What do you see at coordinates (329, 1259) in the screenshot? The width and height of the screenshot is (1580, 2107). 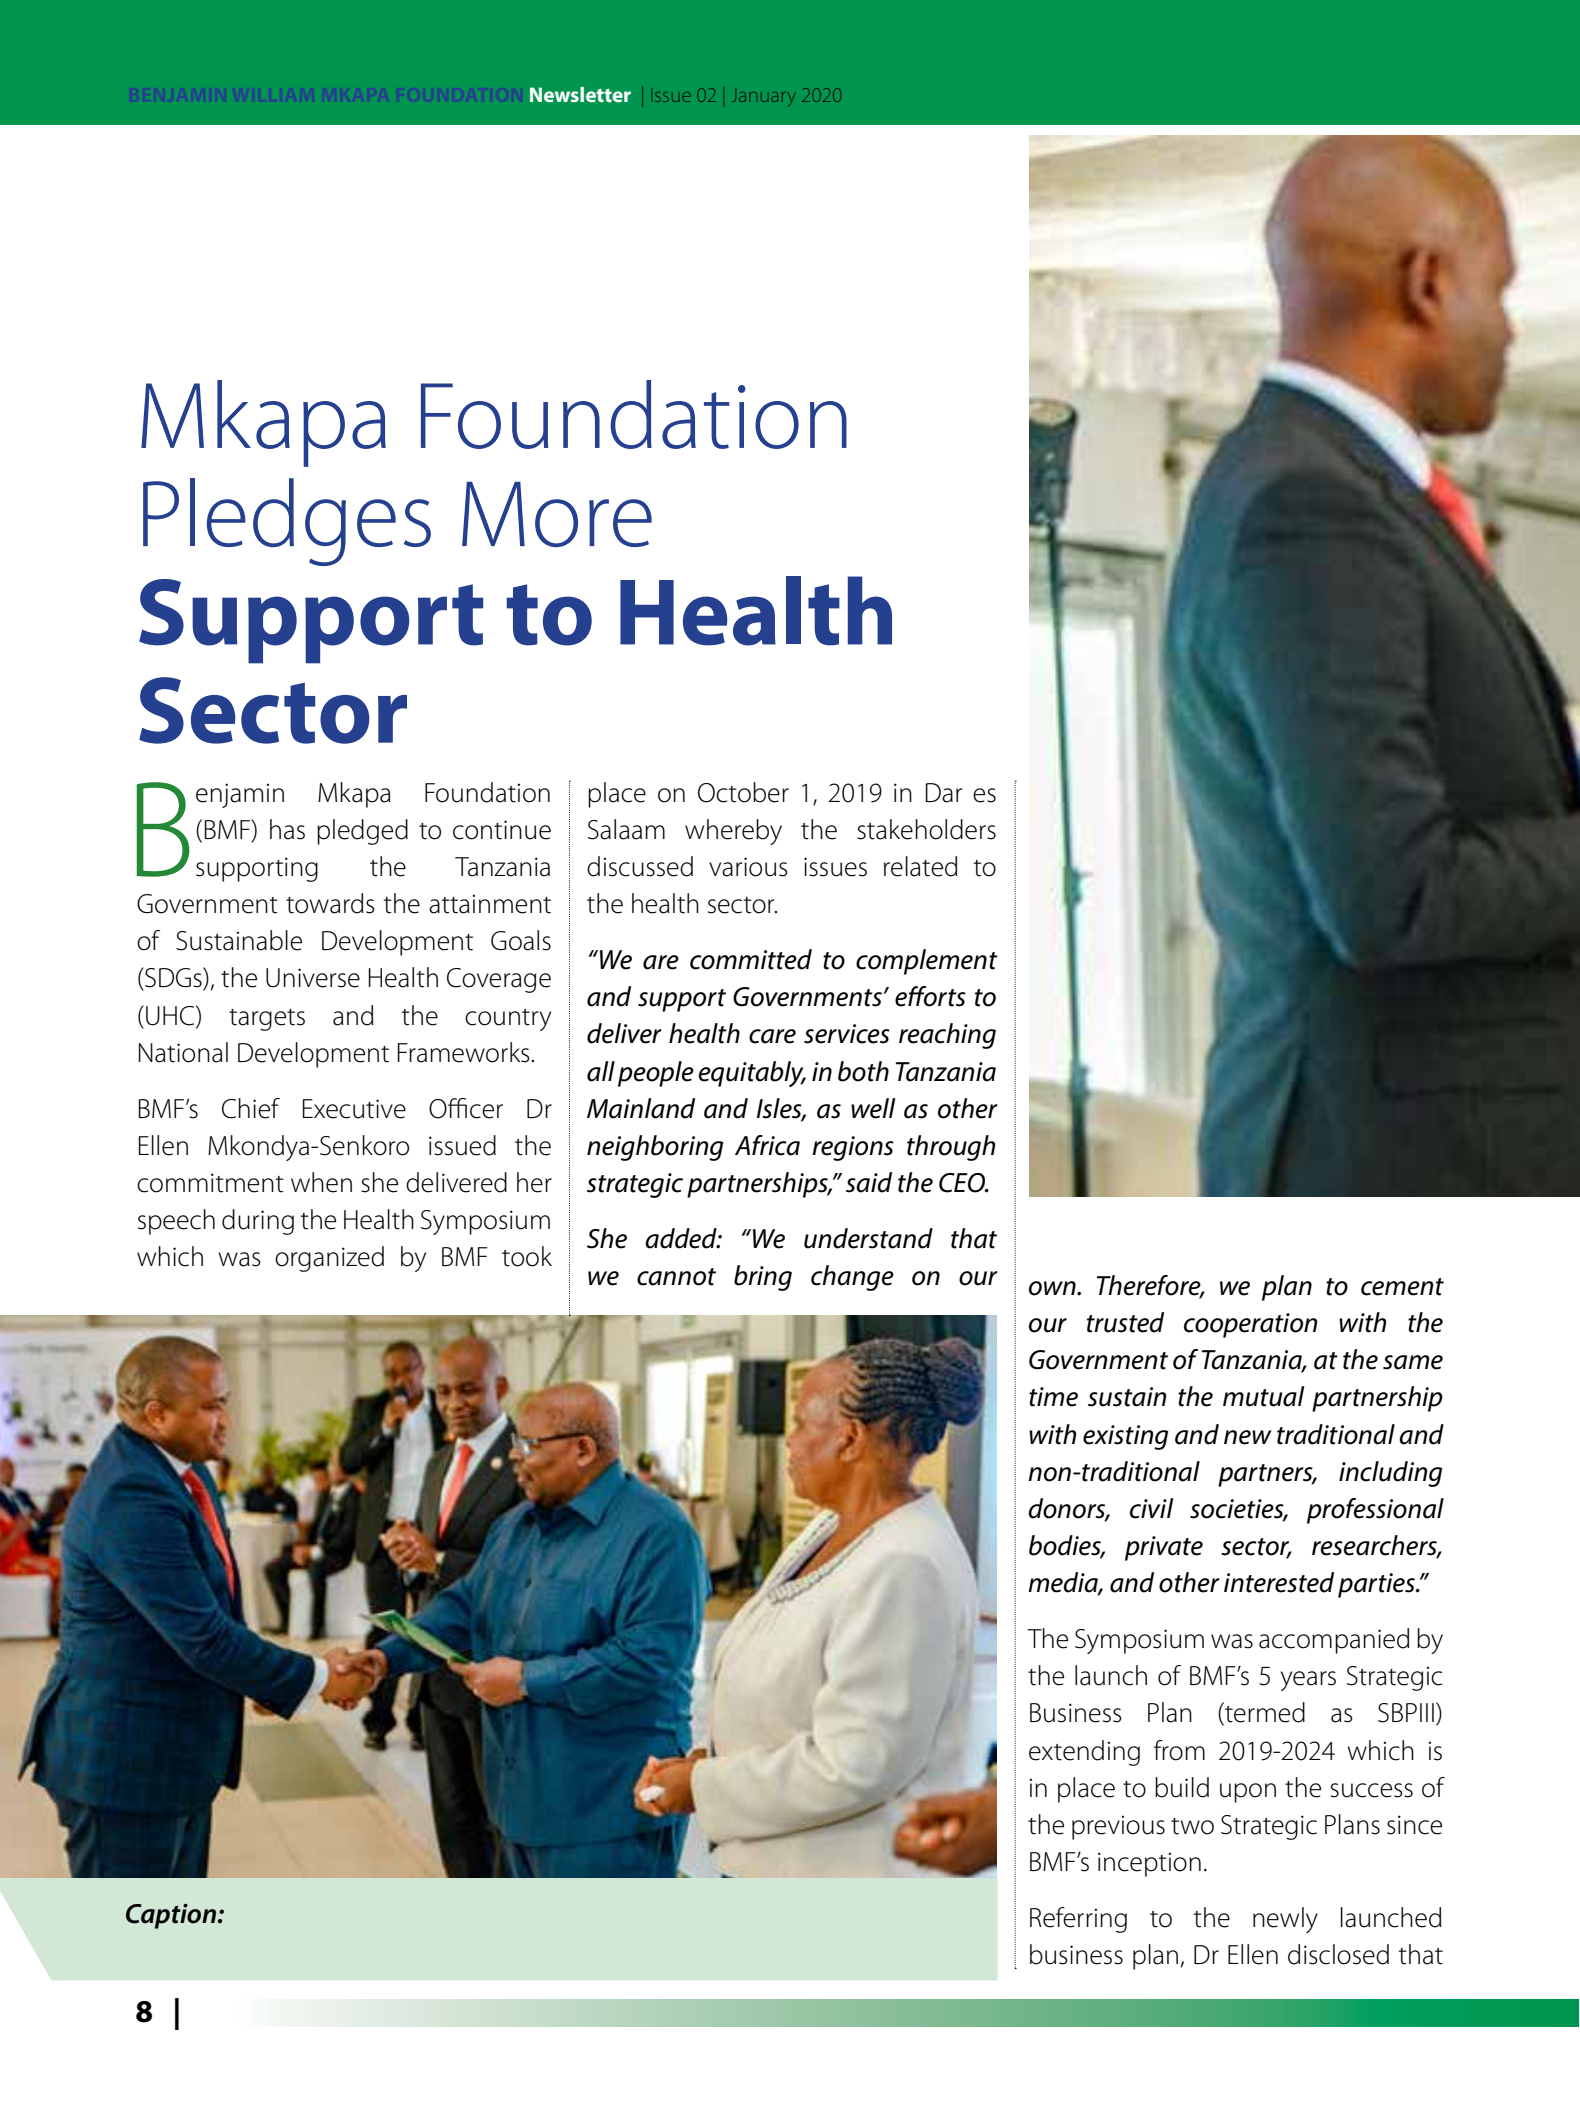 I see `organized` at bounding box center [329, 1259].
